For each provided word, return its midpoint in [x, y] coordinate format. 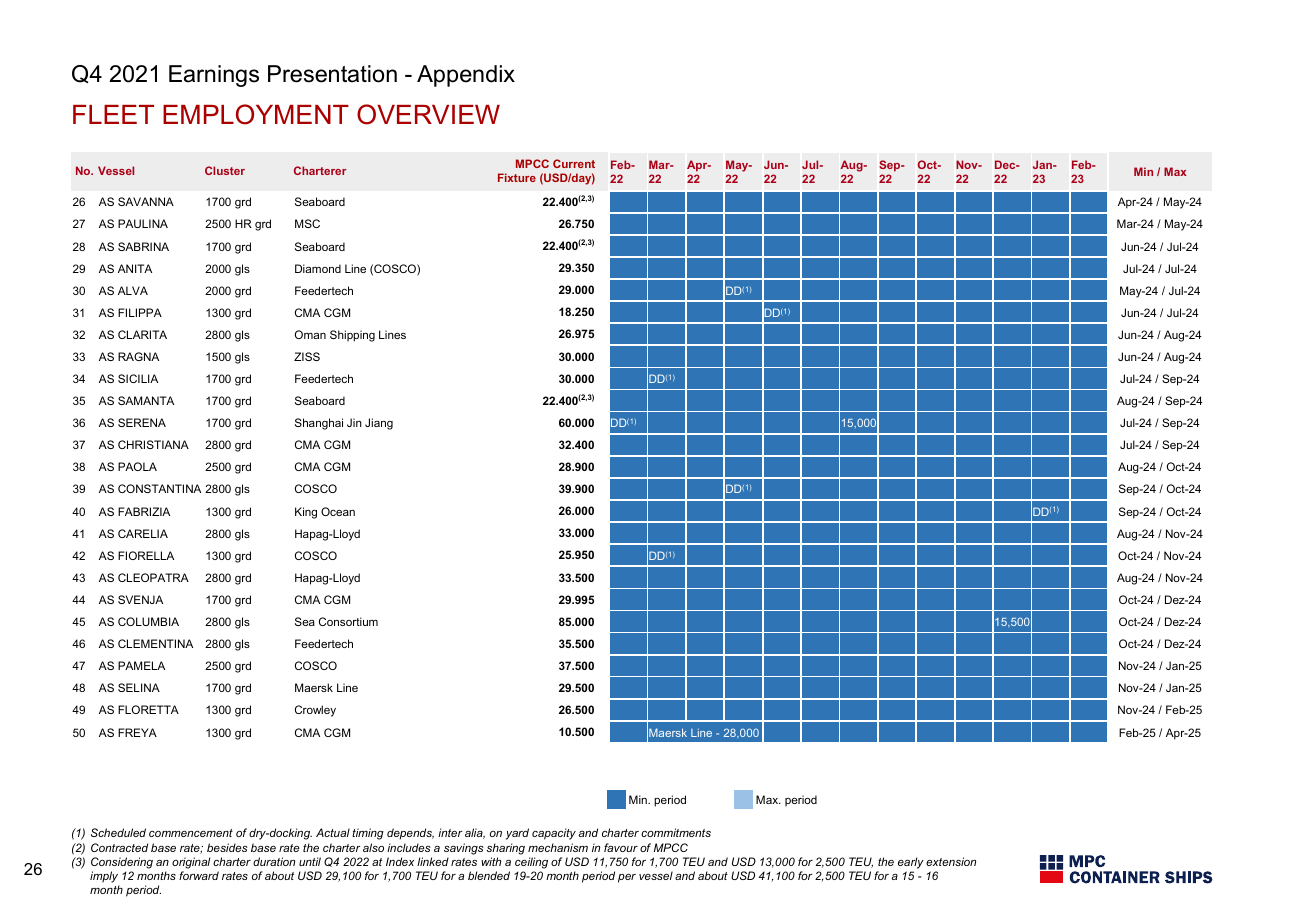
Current [574, 163]
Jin [354, 422]
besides [227, 847]
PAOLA [137, 466]
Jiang [379, 424]
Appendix [466, 76]
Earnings [214, 76]
